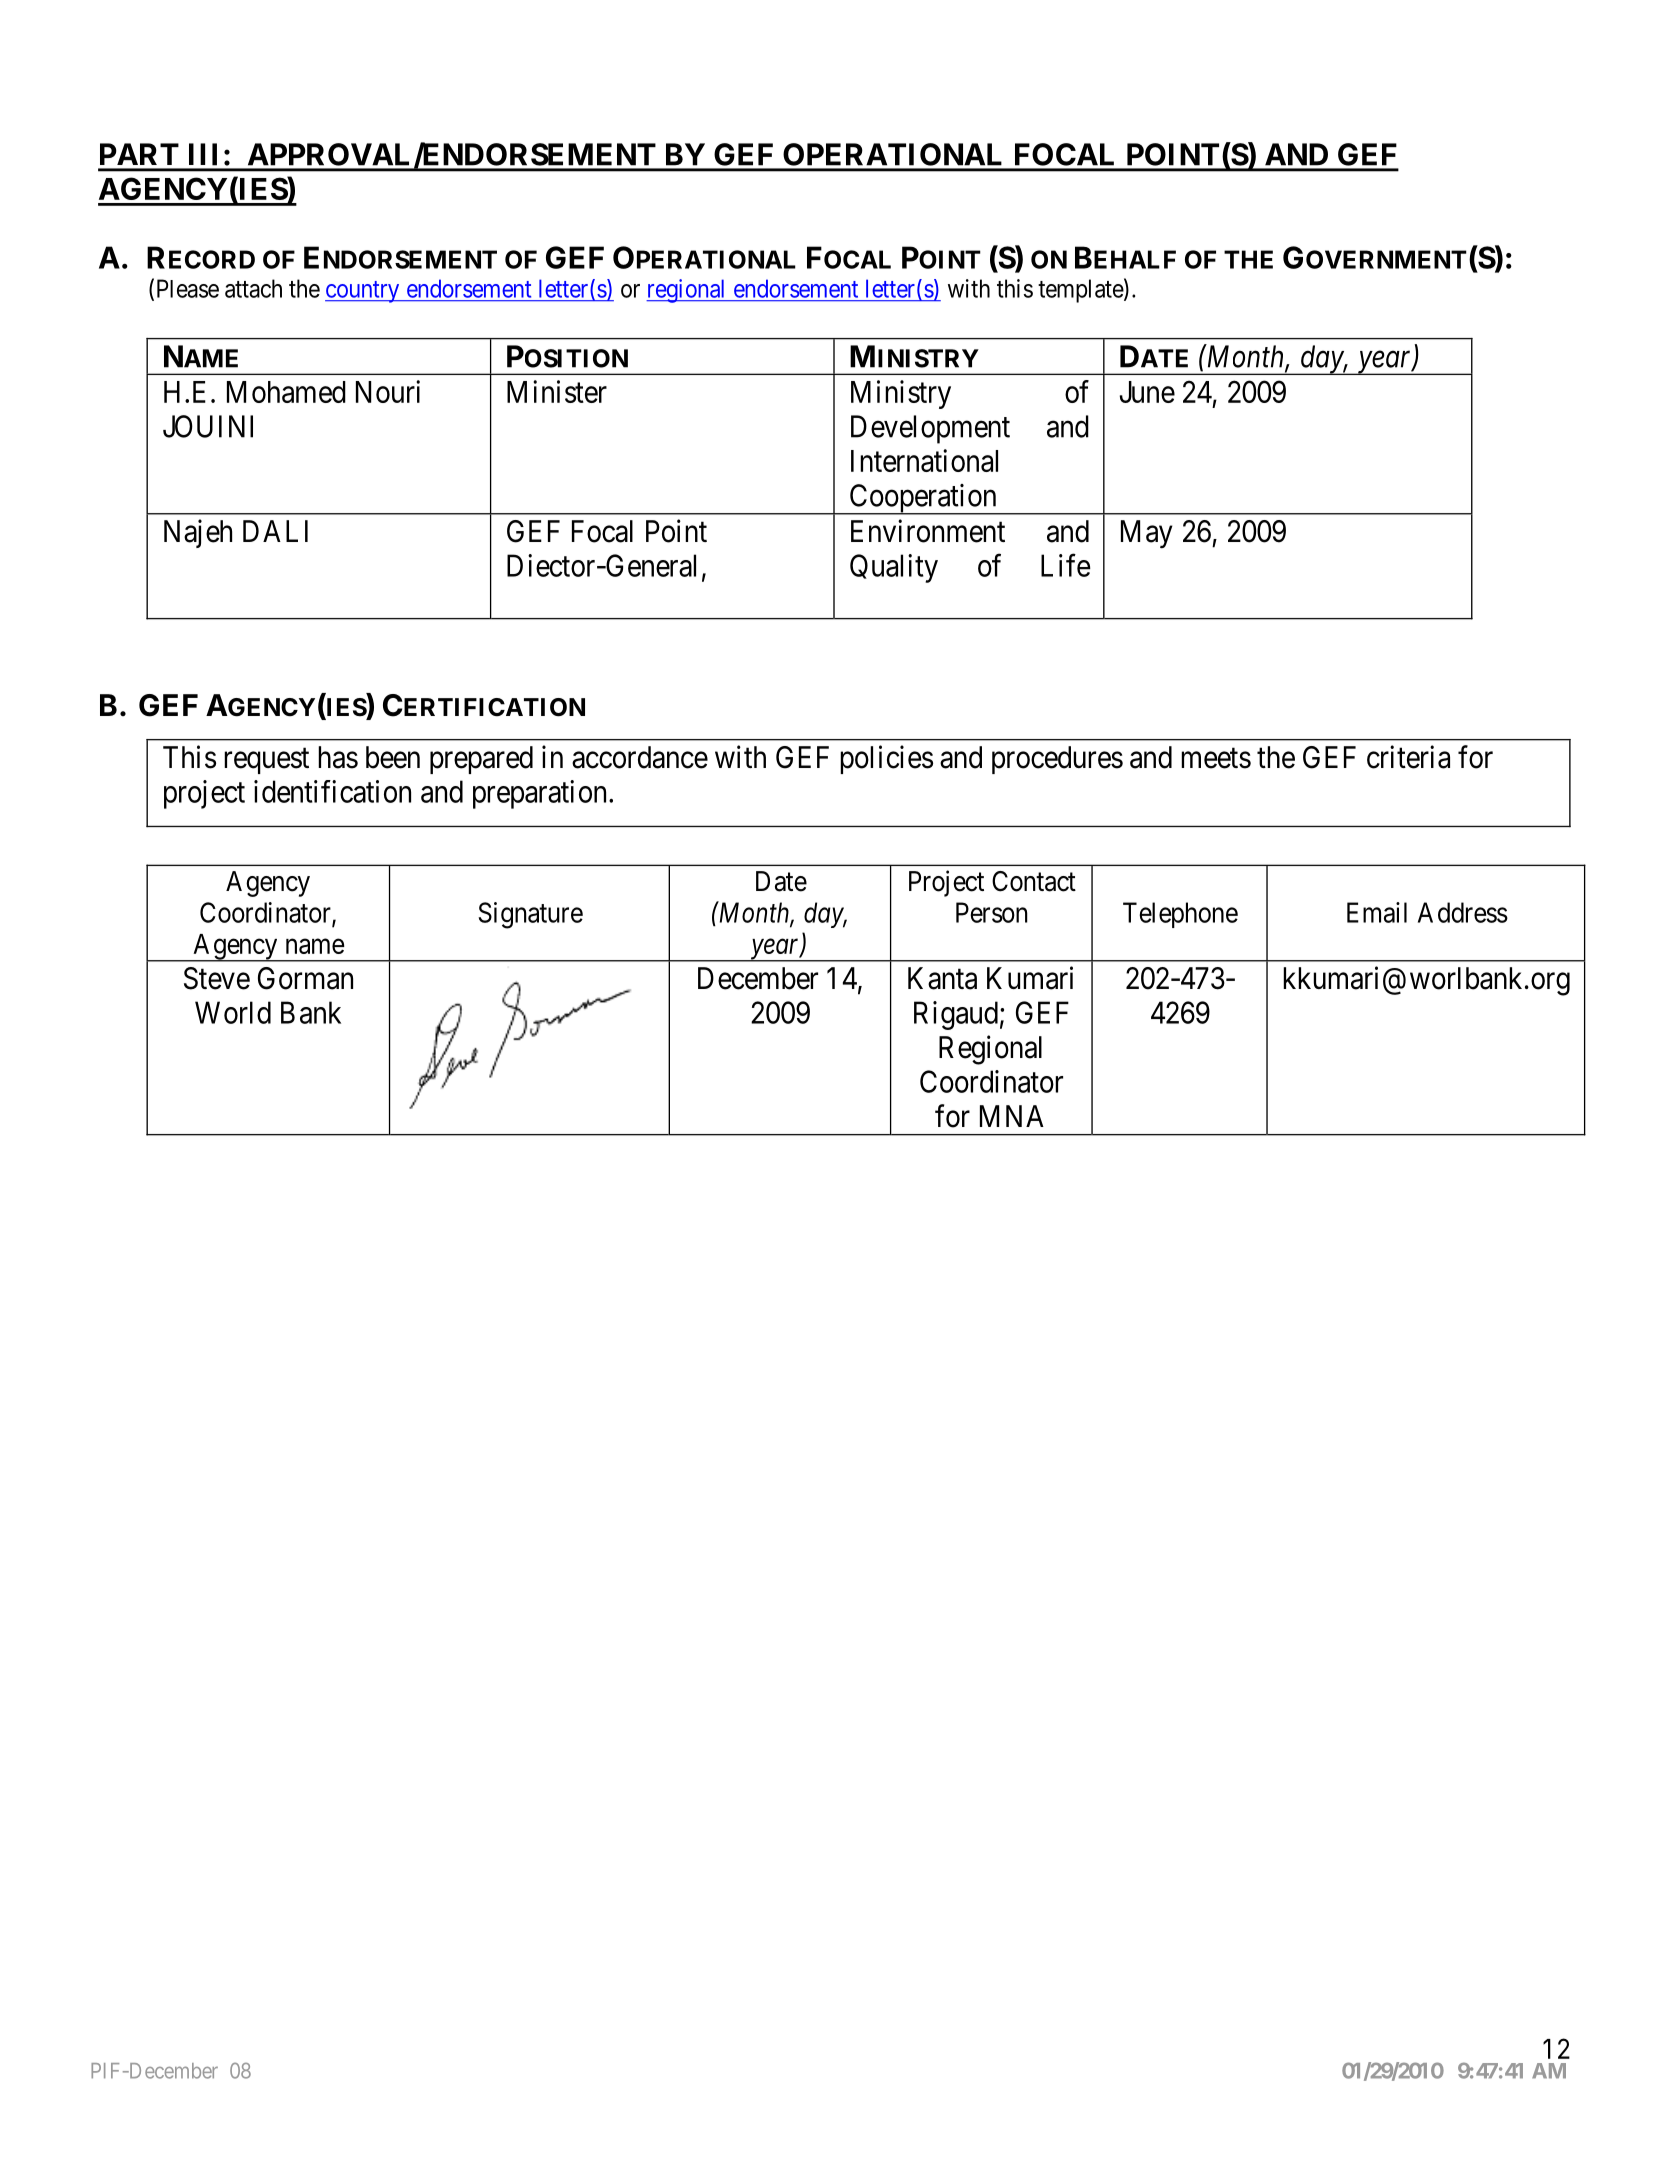 This screenshot has width=1668, height=2159. What do you see at coordinates (393, 757) in the screenshot?
I see `been` at bounding box center [393, 757].
